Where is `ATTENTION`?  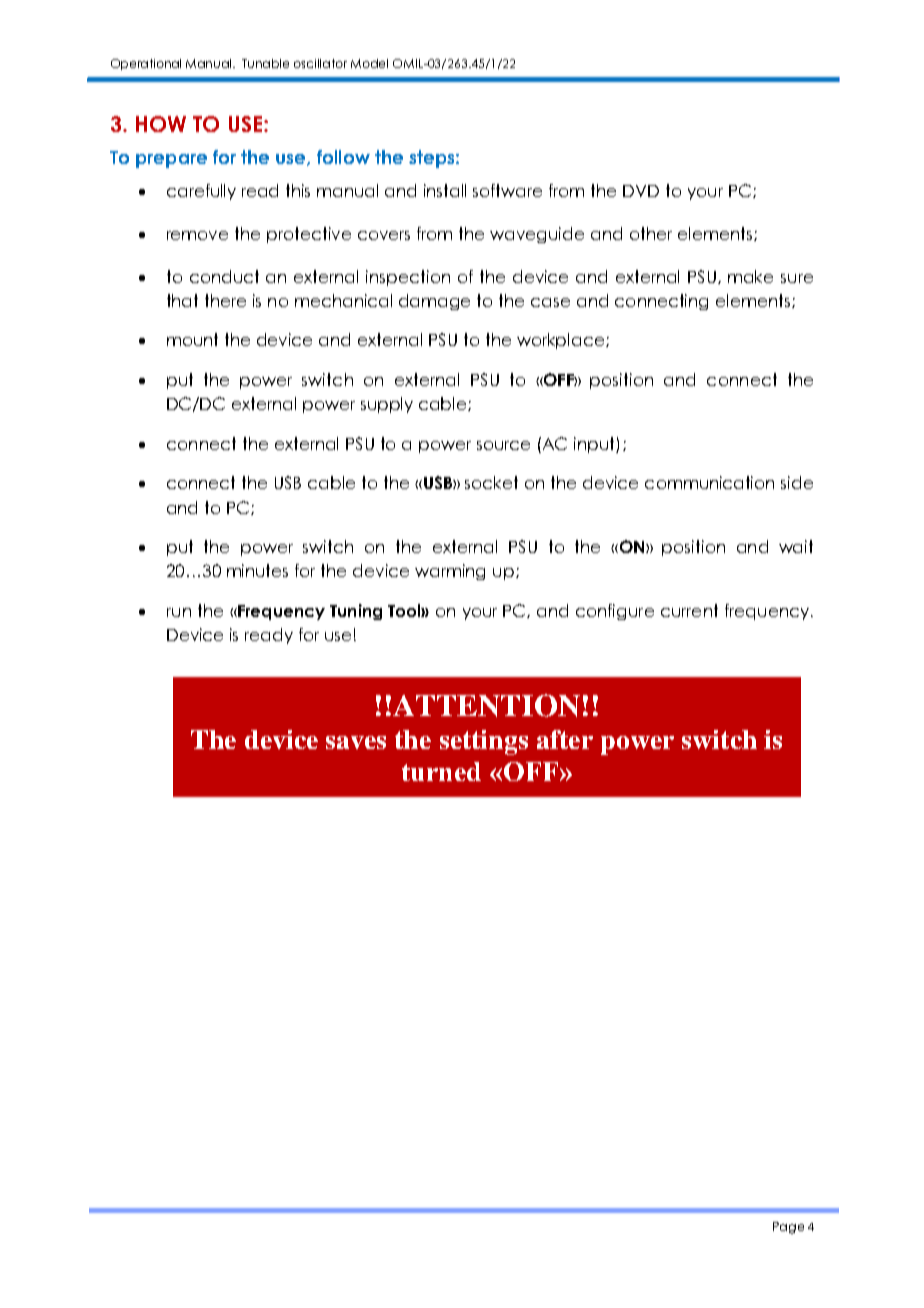 ATTENTION is located at coordinates (486, 705).
